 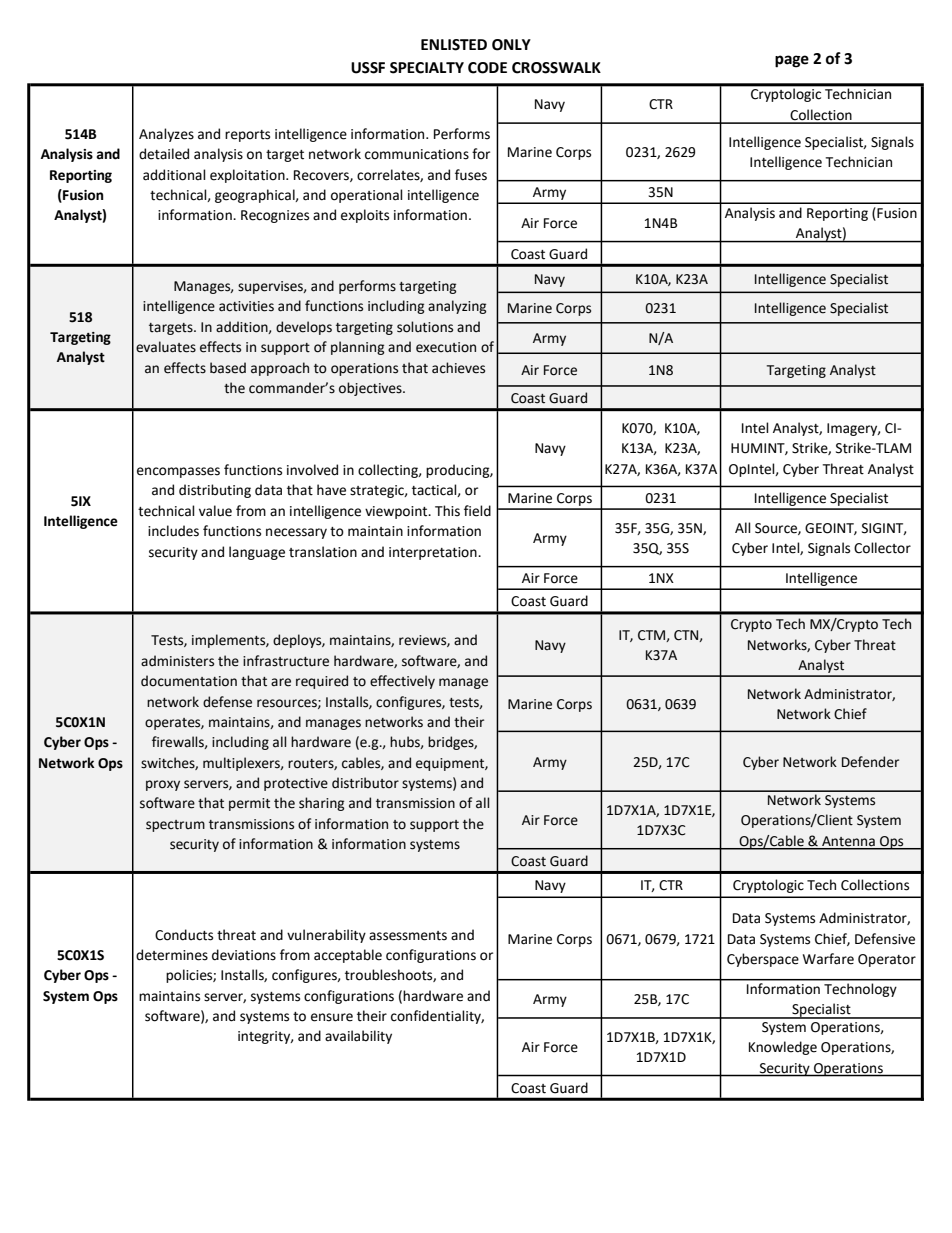 I want to click on language, so click(x=257, y=553).
